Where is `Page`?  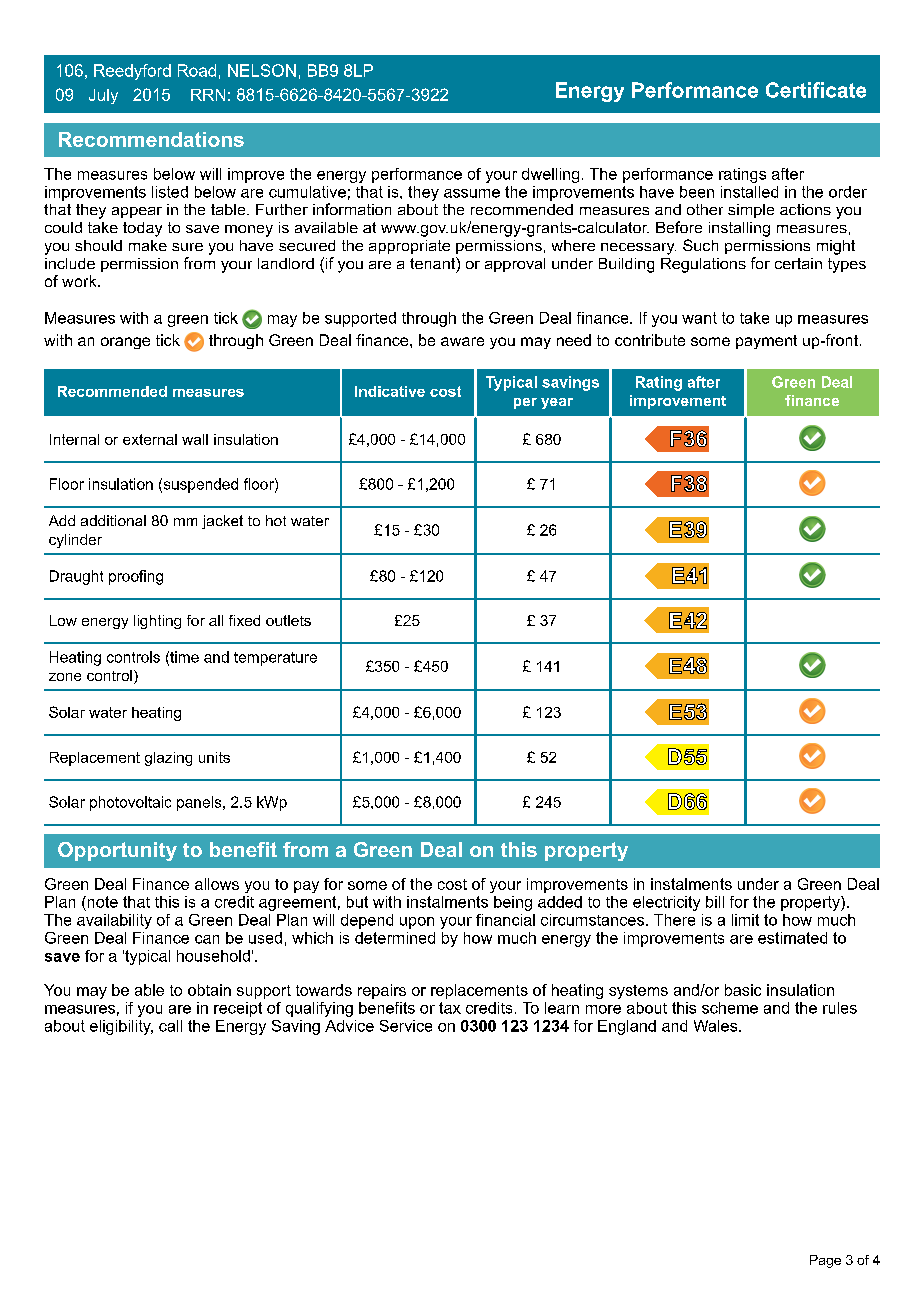 Page is located at coordinates (825, 1261).
